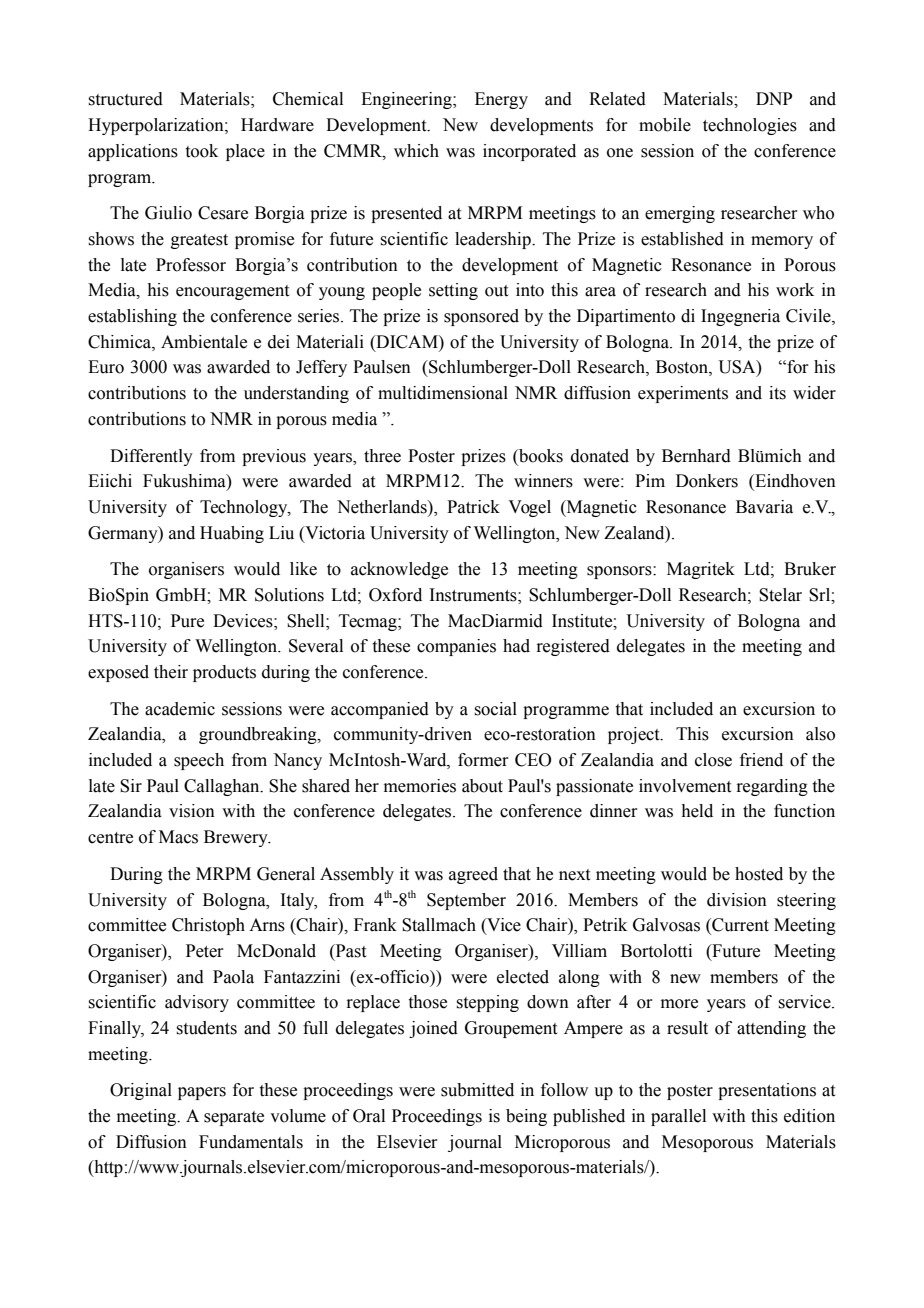  I want to click on companies, so click(456, 647).
